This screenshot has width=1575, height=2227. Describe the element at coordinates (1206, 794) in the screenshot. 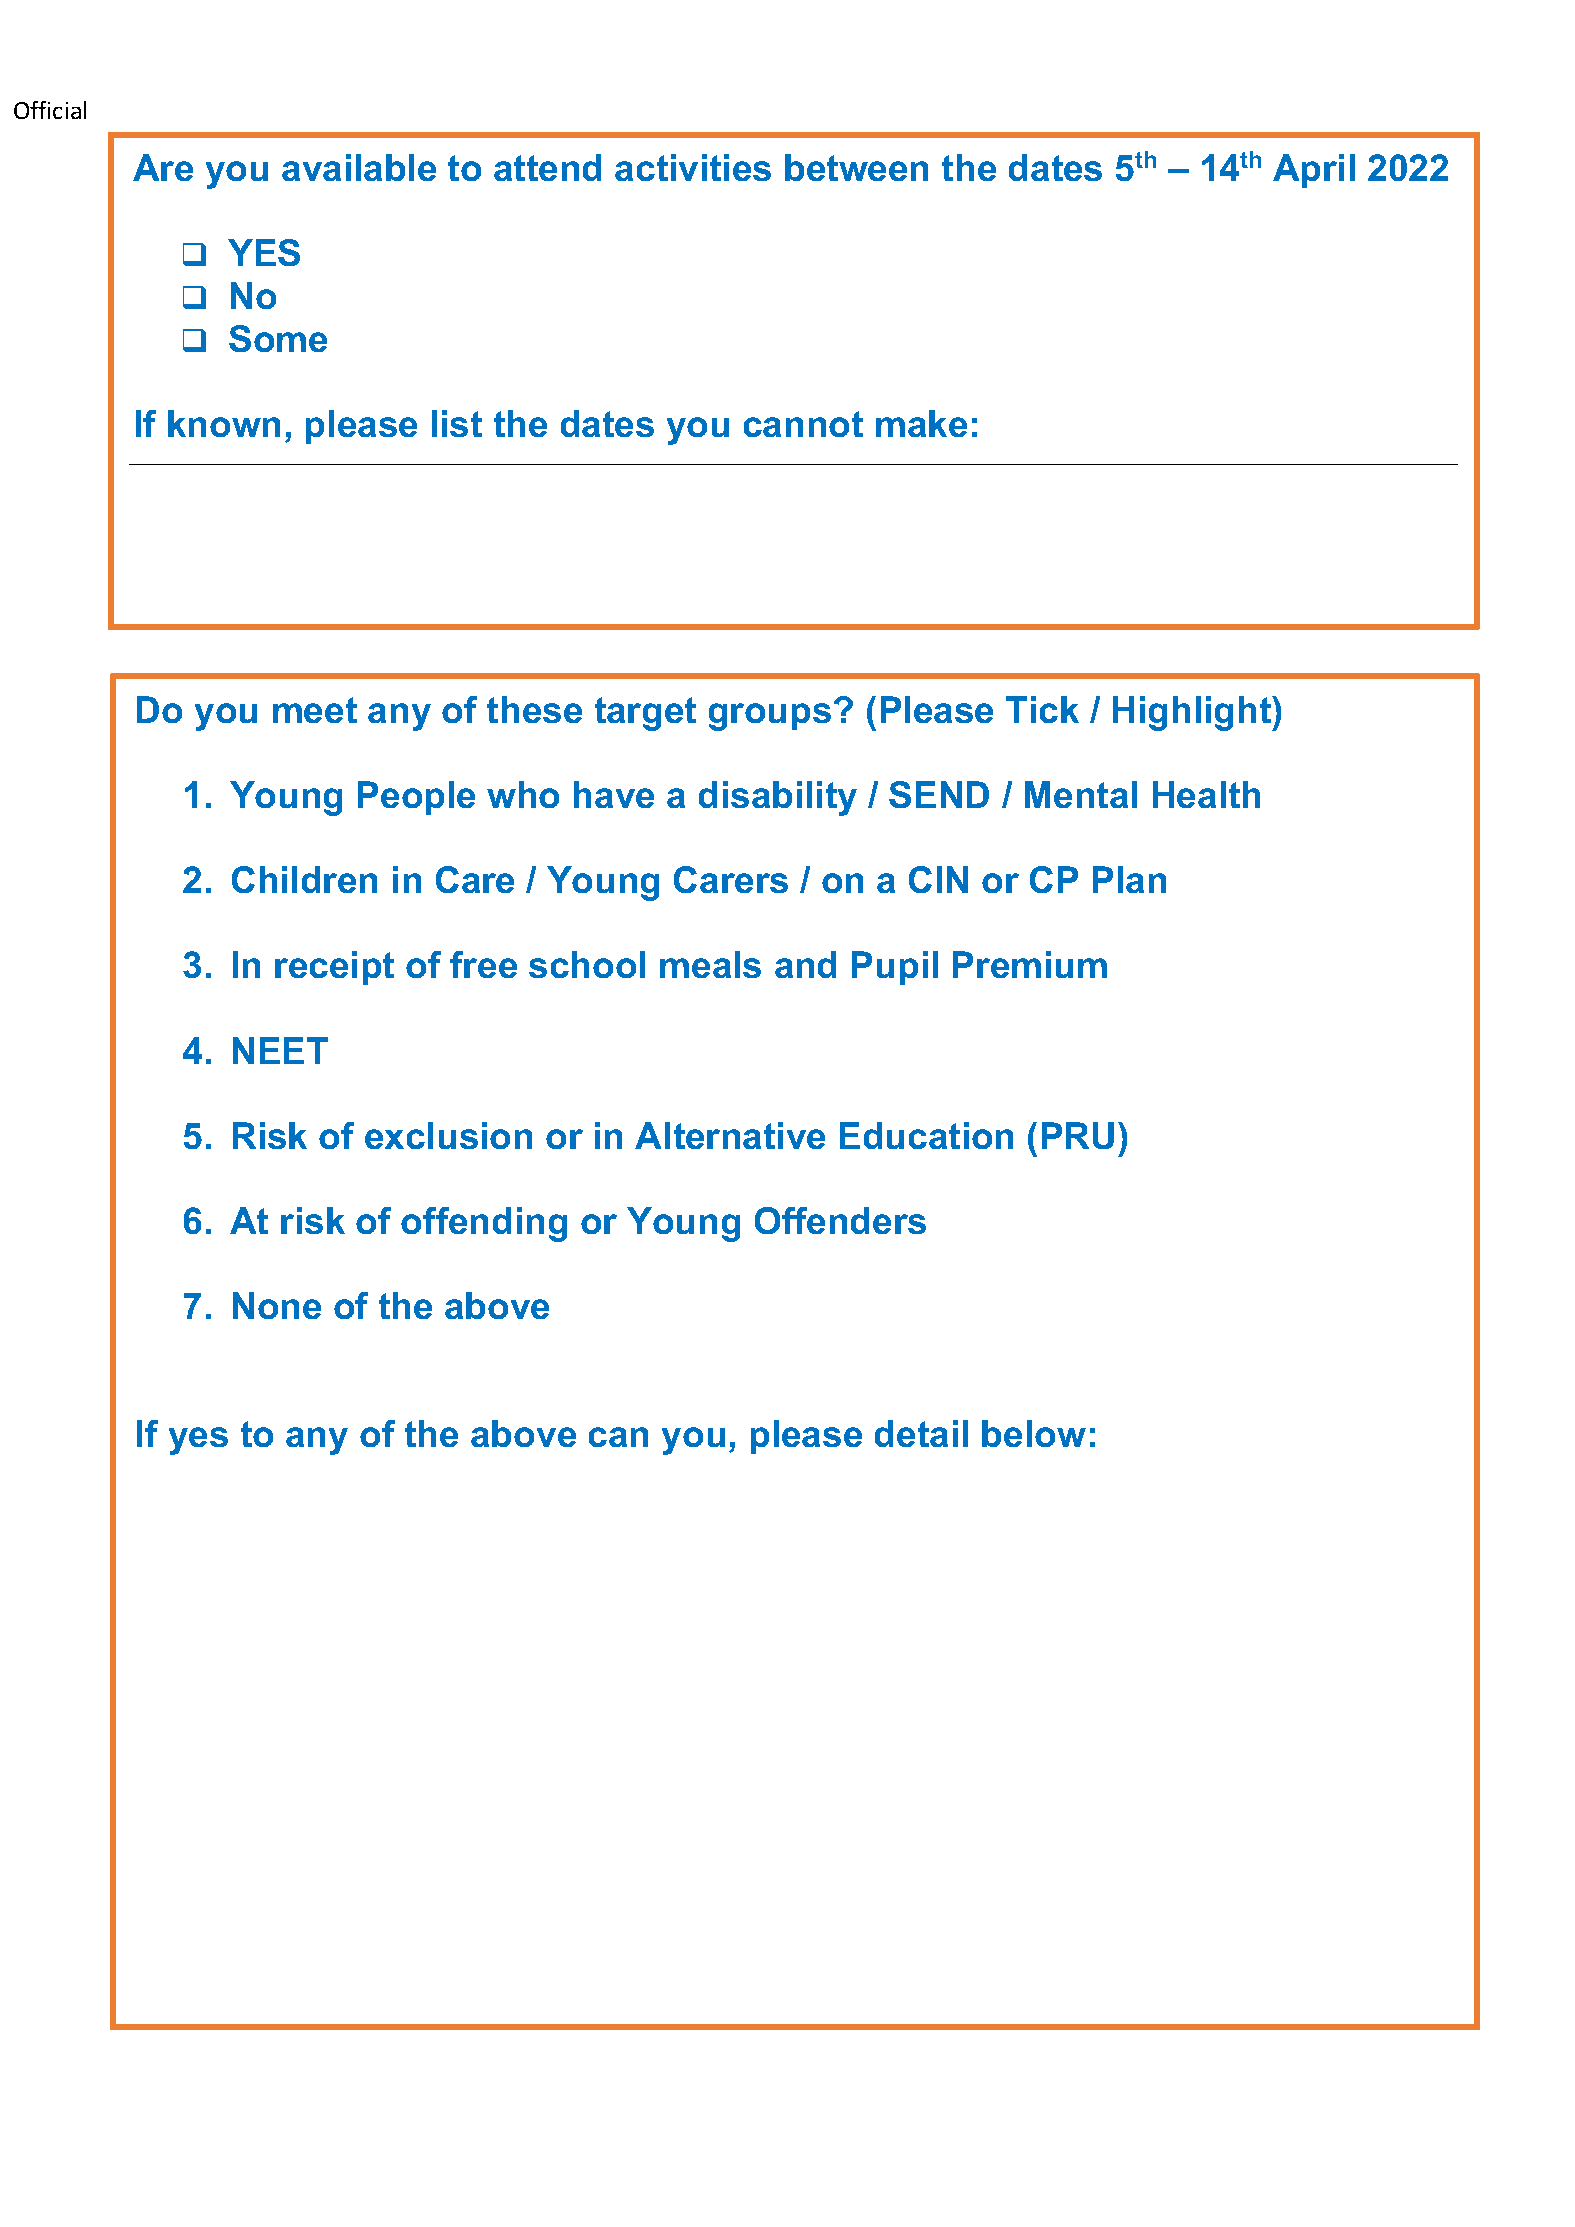

I see `Health` at that location.
